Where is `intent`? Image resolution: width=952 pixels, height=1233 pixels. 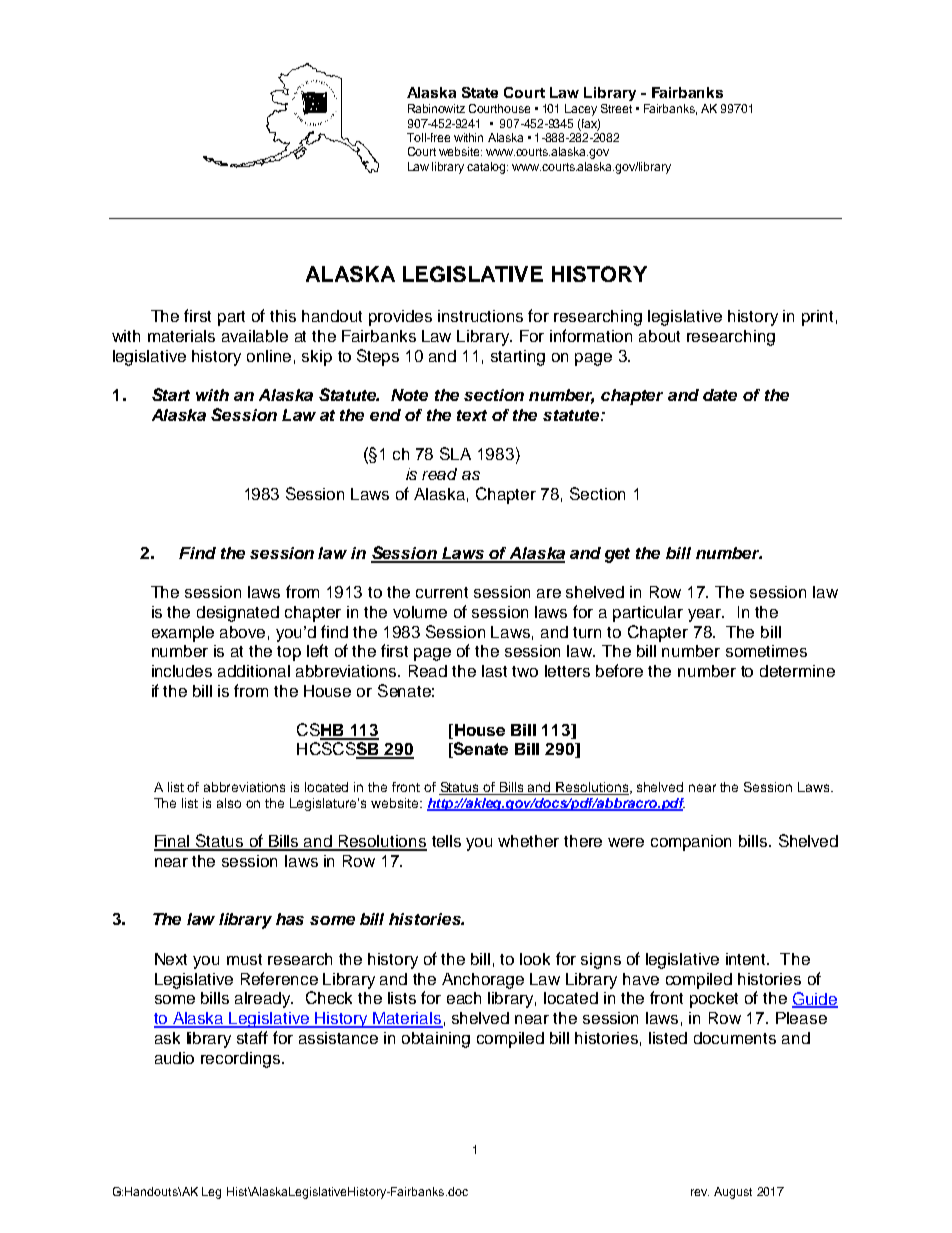 intent is located at coordinates (747, 959).
